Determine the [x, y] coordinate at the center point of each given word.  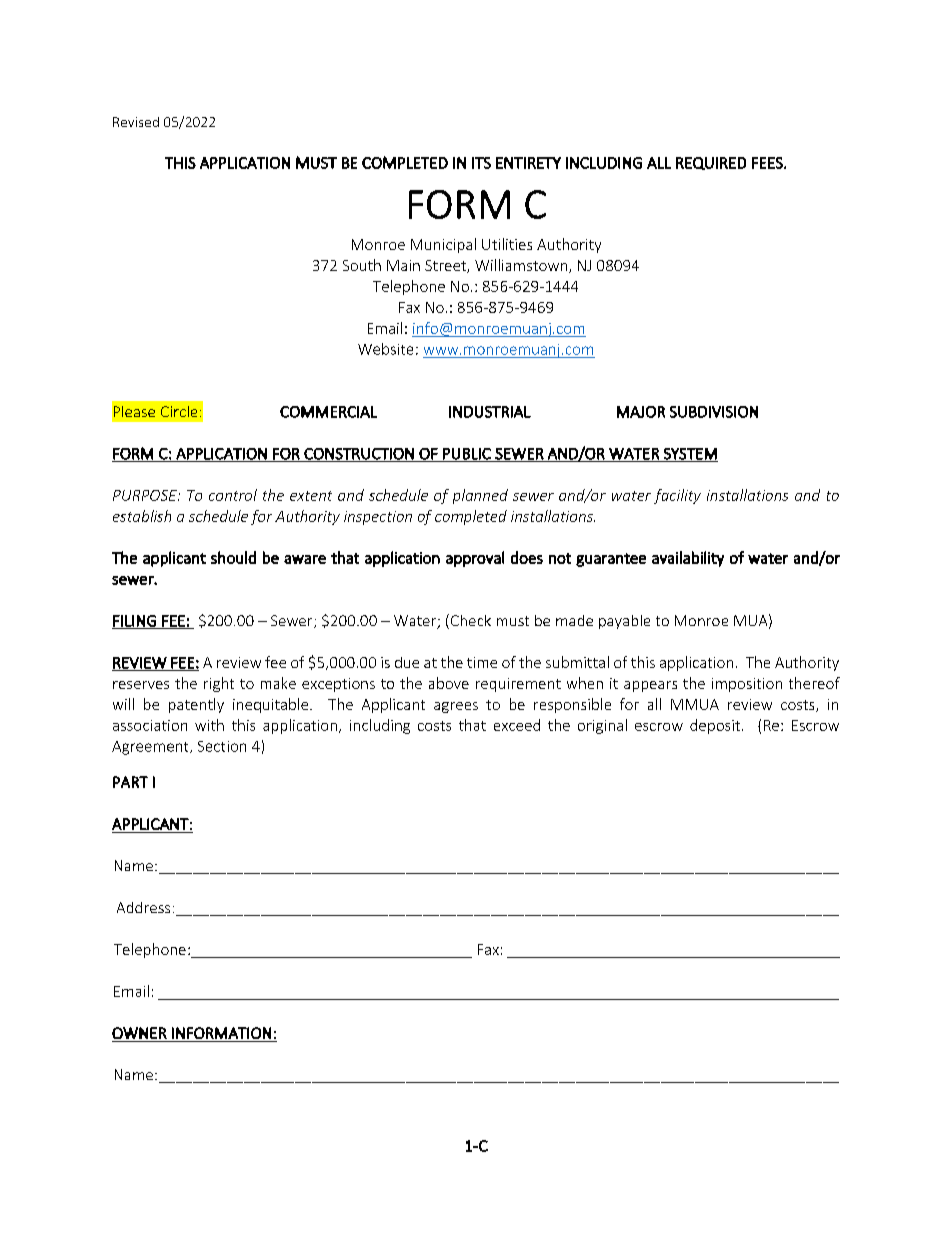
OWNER [139, 1033]
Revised [136, 122]
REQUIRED [711, 163]
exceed [517, 725]
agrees [456, 707]
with [209, 725]
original [602, 726]
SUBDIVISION [714, 412]
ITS [481, 163]
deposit [716, 726]
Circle [179, 411]
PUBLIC [467, 455]
